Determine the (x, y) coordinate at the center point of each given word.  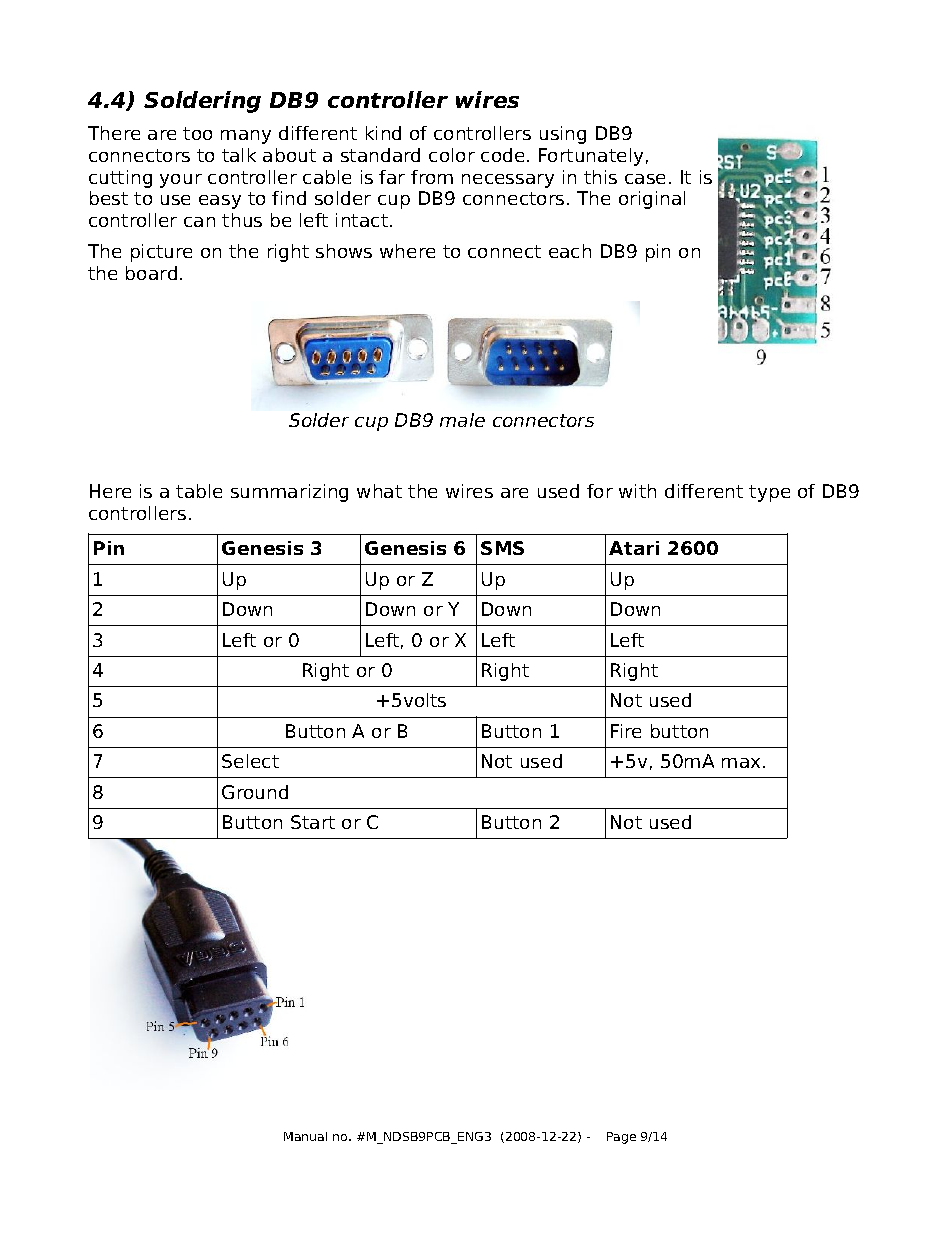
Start (313, 822)
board (151, 273)
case (645, 179)
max (741, 763)
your (181, 181)
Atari (634, 548)
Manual (305, 1136)
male (462, 420)
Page (621, 1138)
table (199, 491)
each (570, 251)
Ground (255, 792)
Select (250, 761)
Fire (626, 731)
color (452, 155)
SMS (502, 548)
